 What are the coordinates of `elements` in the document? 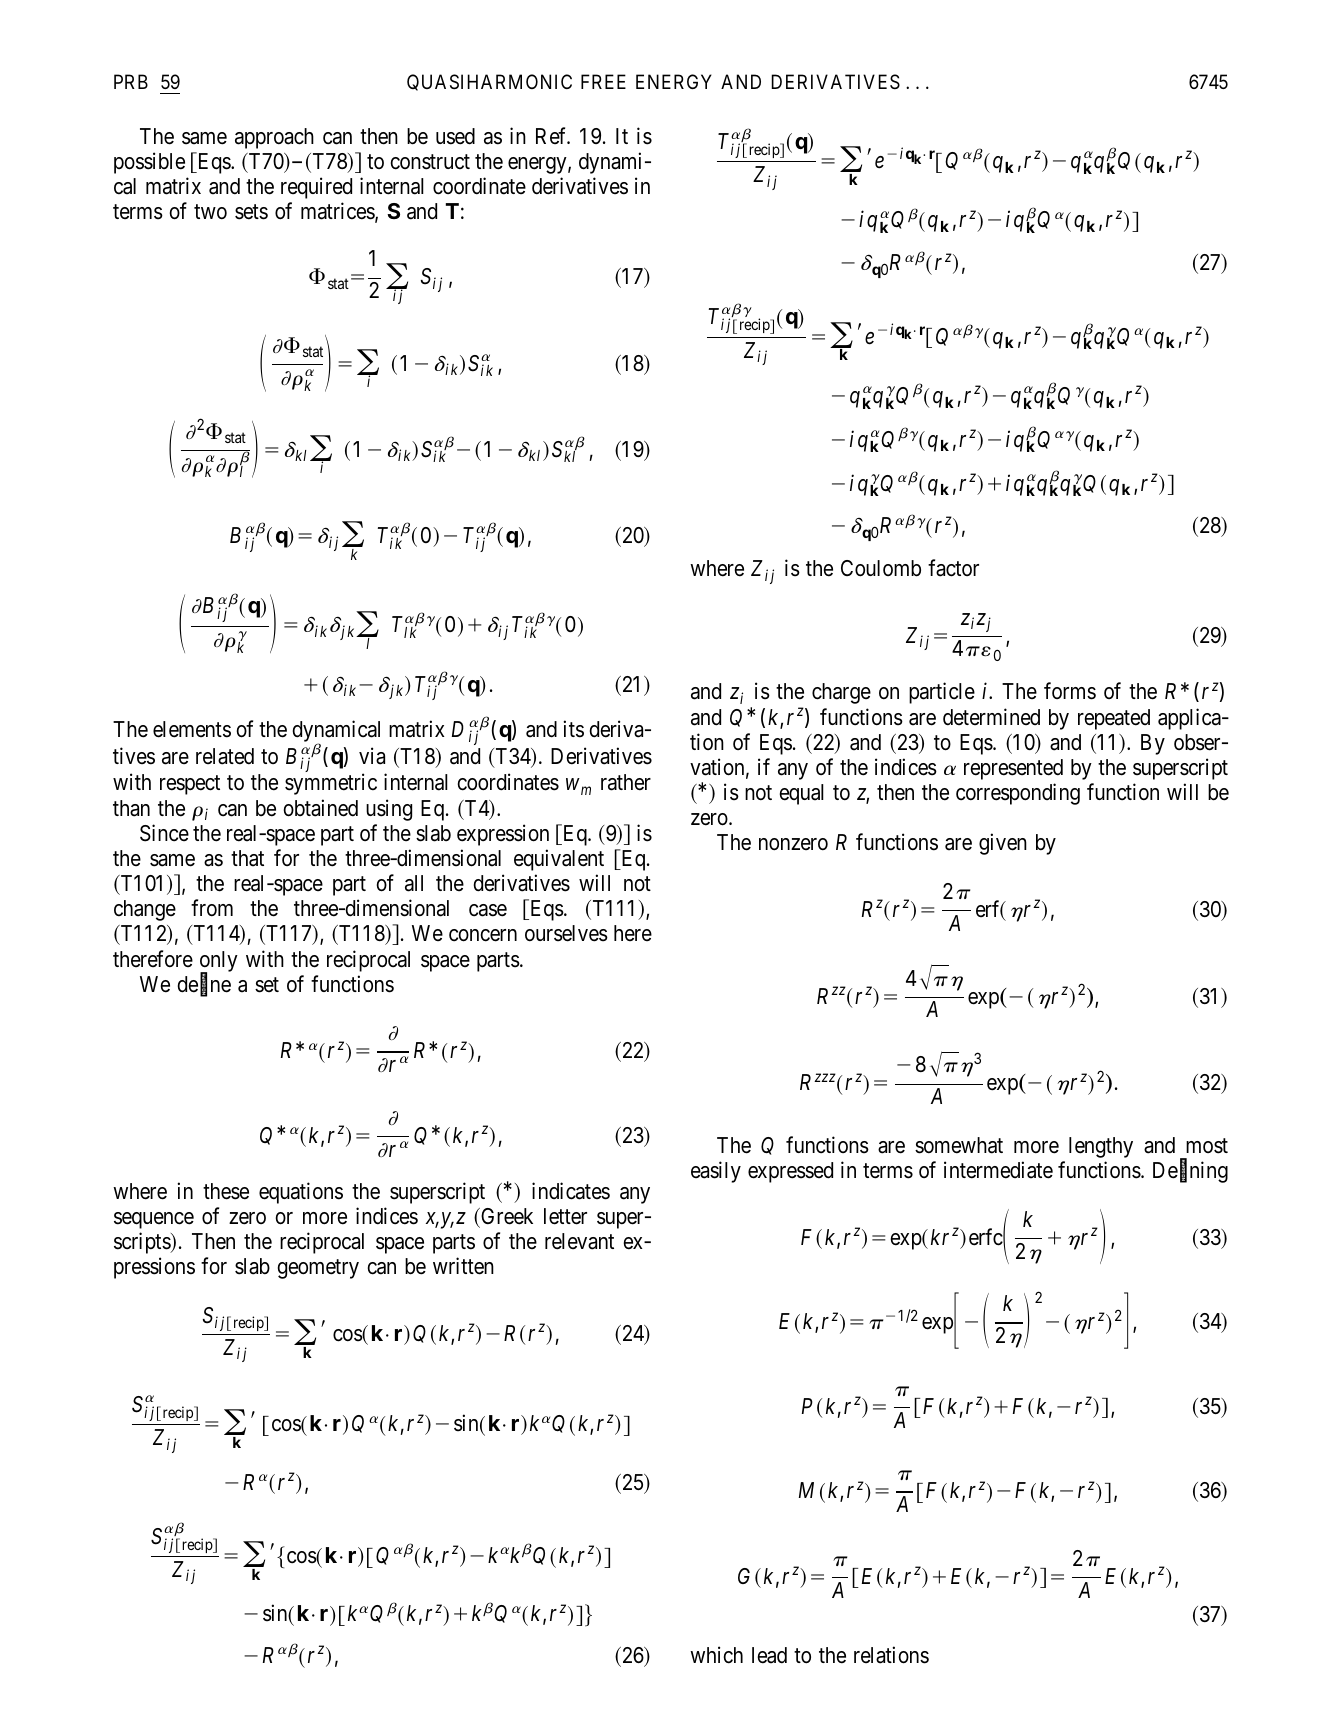 It's located at (192, 729).
